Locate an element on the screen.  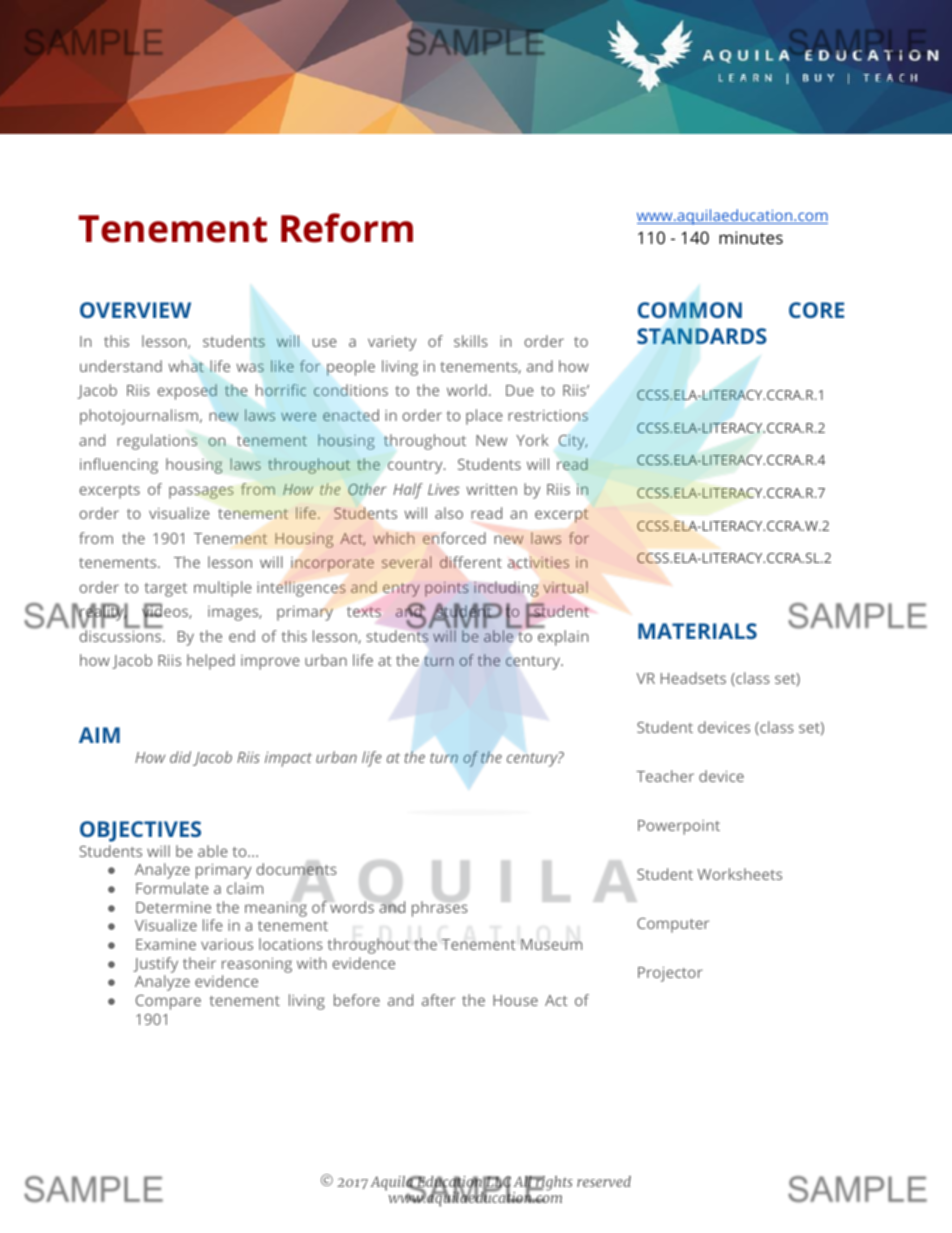
Compare is located at coordinates (168, 1002).
